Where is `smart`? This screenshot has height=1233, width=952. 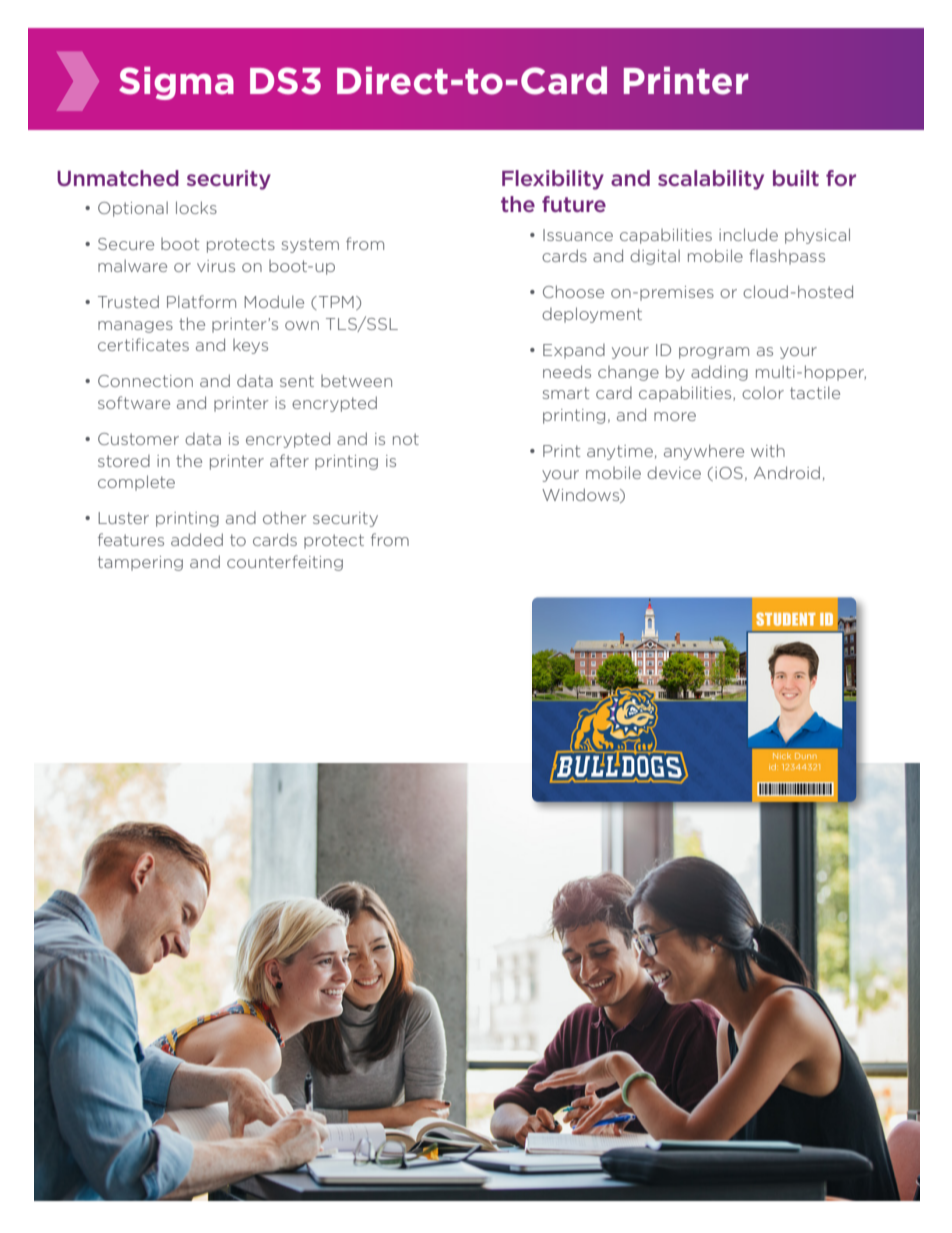
smart is located at coordinates (566, 393).
